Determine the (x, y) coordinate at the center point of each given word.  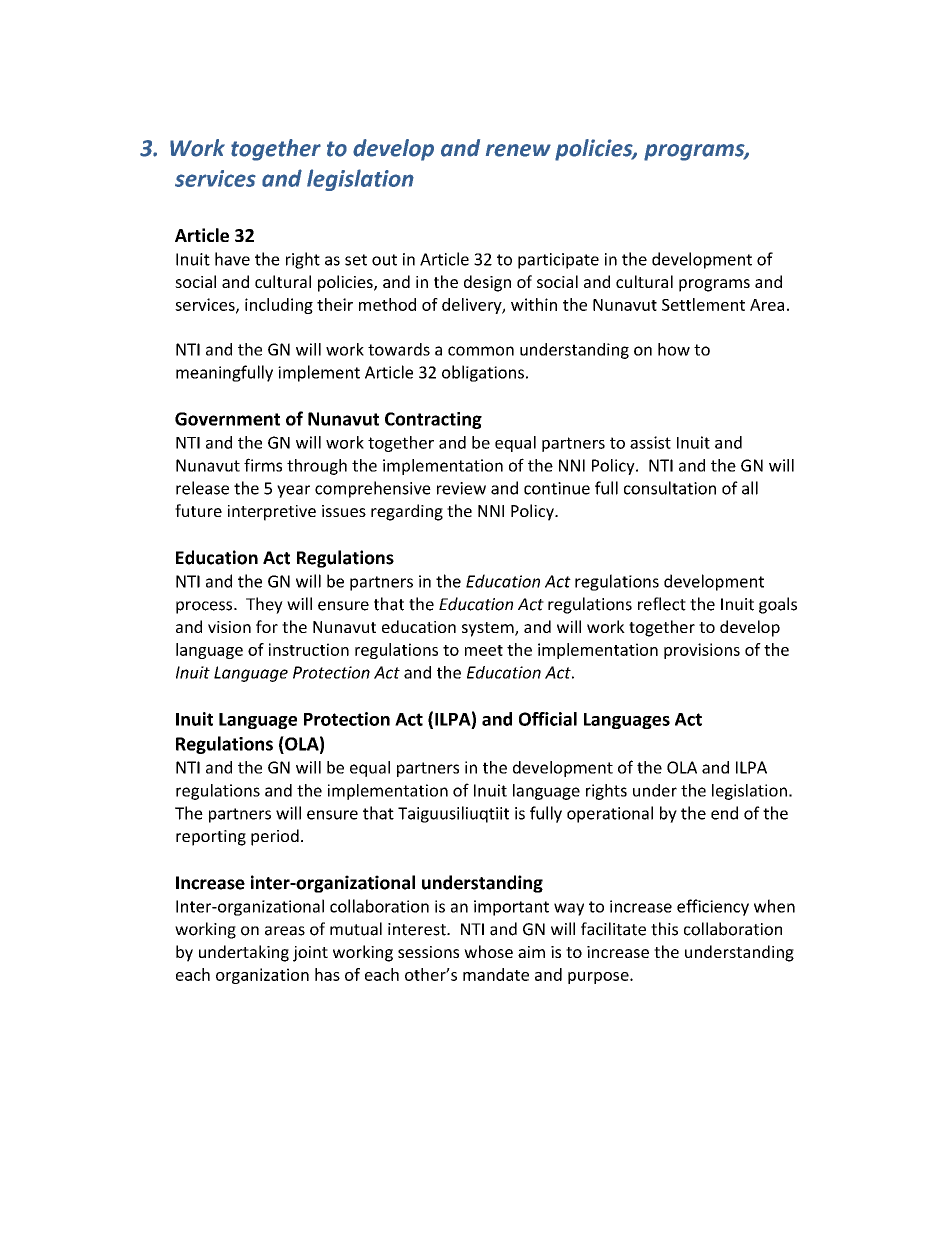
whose (488, 951)
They (264, 605)
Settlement (703, 304)
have (232, 259)
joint (310, 954)
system (489, 629)
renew (518, 150)
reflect (662, 604)
